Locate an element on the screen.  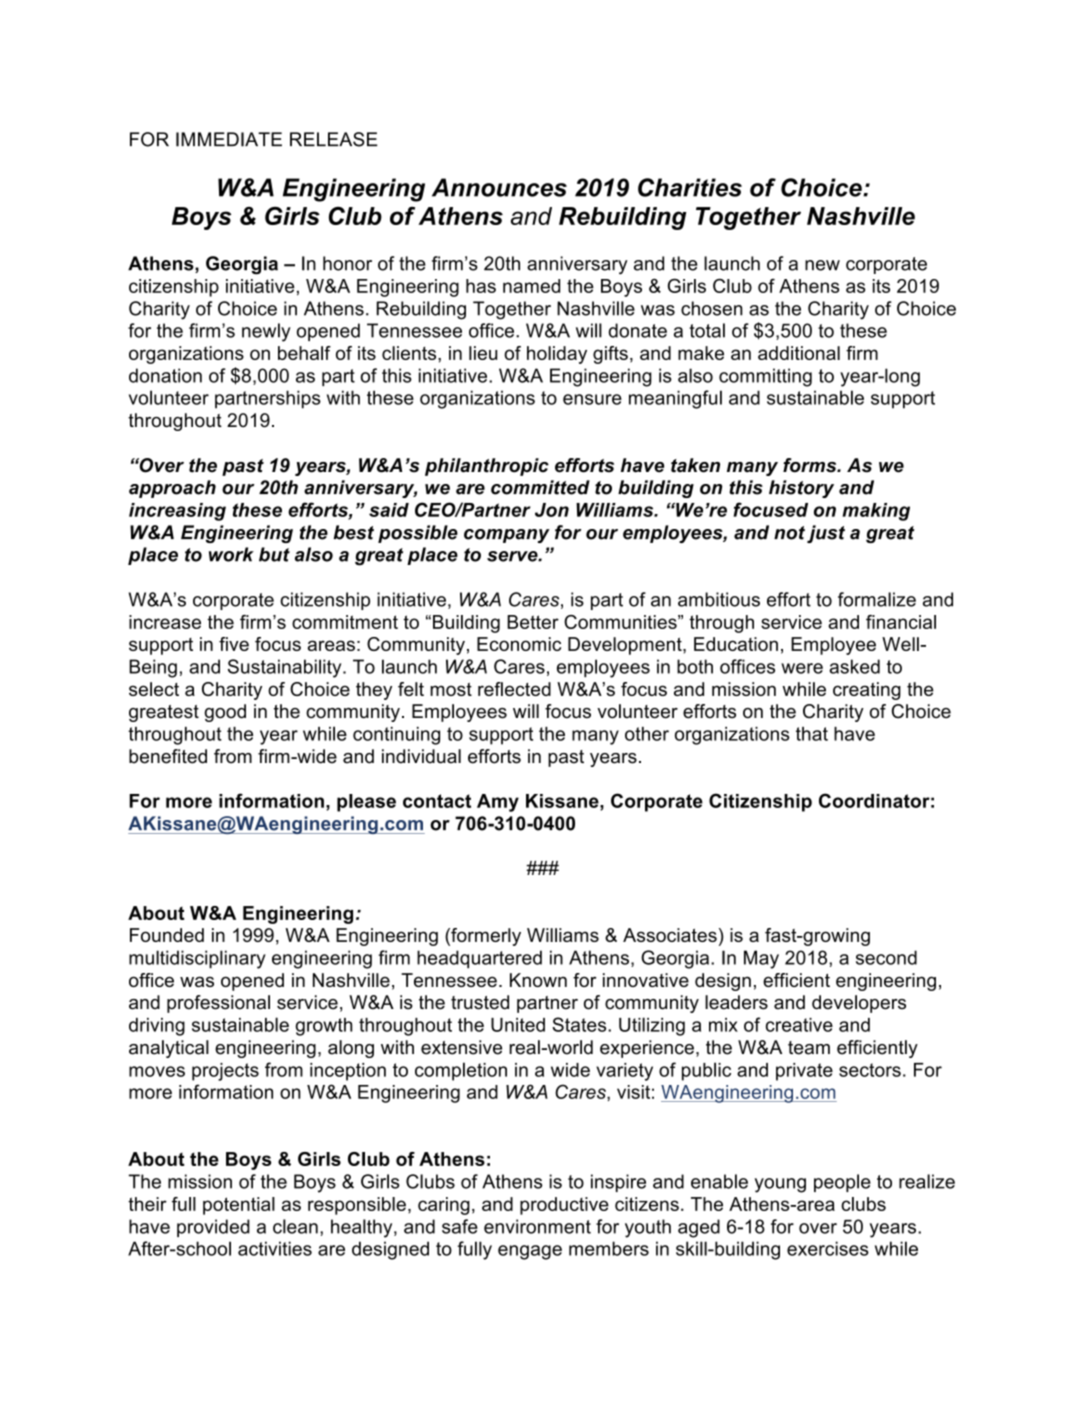
work is located at coordinates (231, 554).
